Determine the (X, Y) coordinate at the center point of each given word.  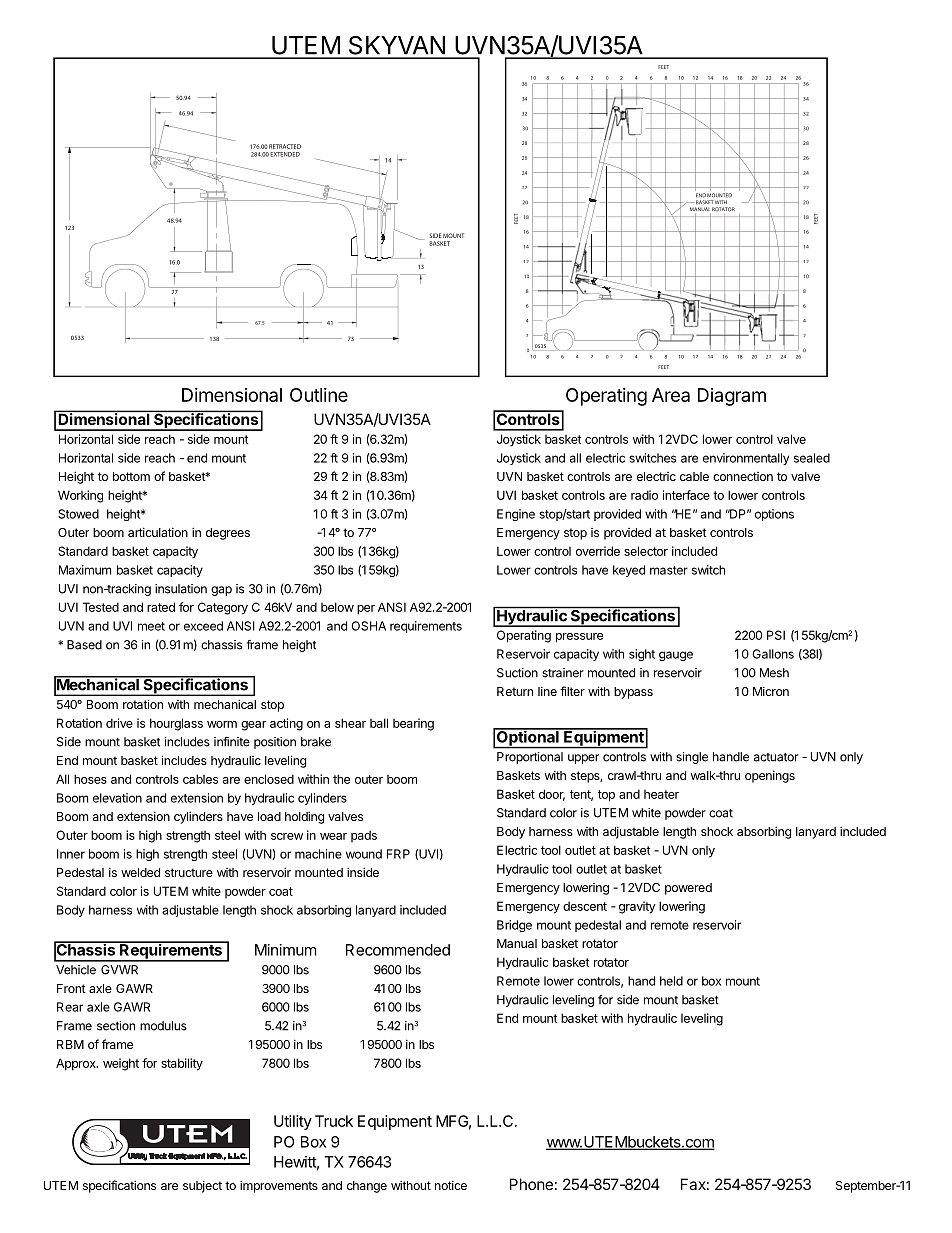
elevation (117, 798)
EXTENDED (285, 154)
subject (202, 1186)
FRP (398, 854)
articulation (158, 532)
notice (451, 1185)
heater (661, 794)
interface (686, 495)
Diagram (732, 397)
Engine (516, 515)
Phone (531, 1184)
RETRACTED (285, 146)
